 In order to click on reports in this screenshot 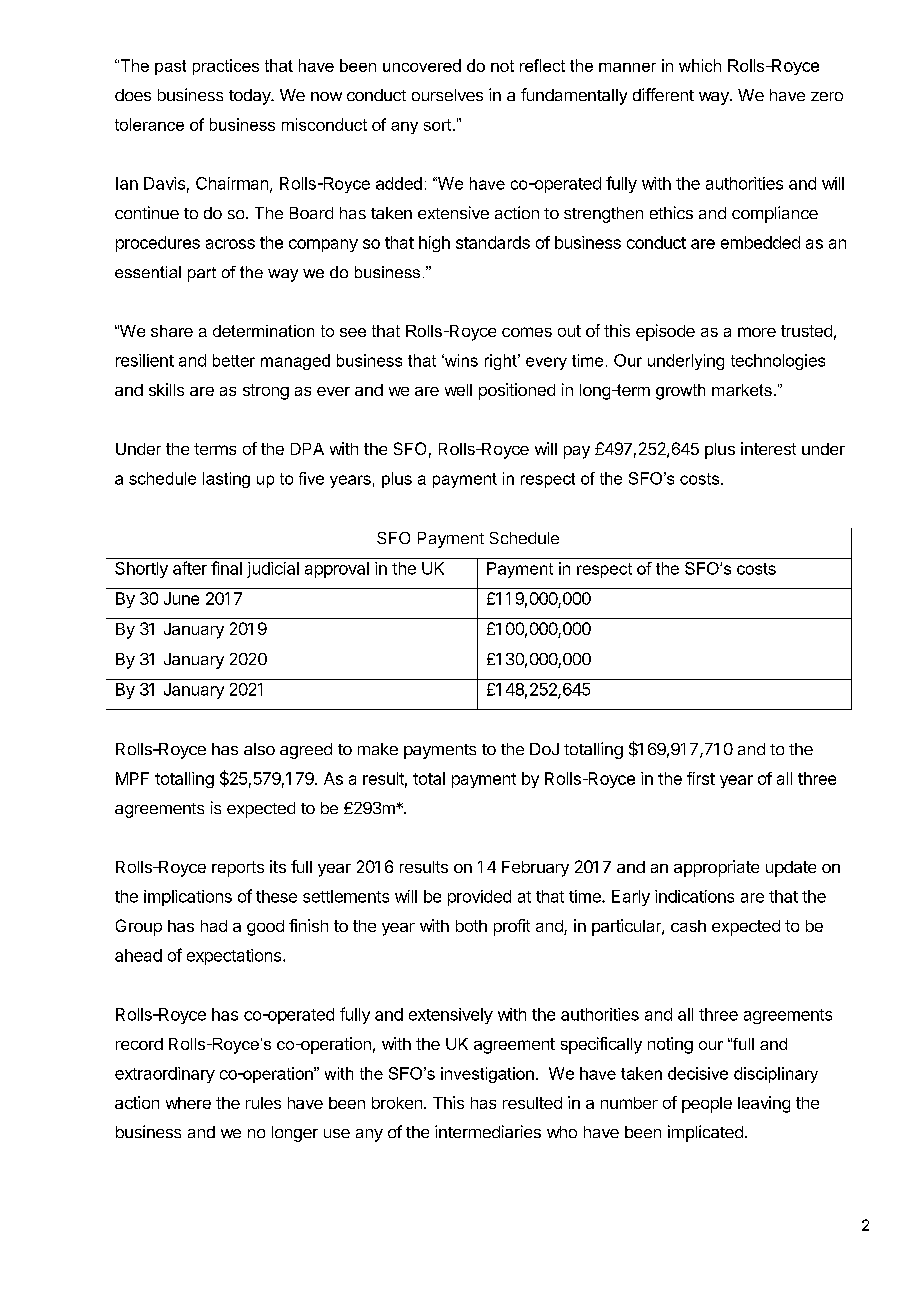, I will do `click(238, 869)`.
